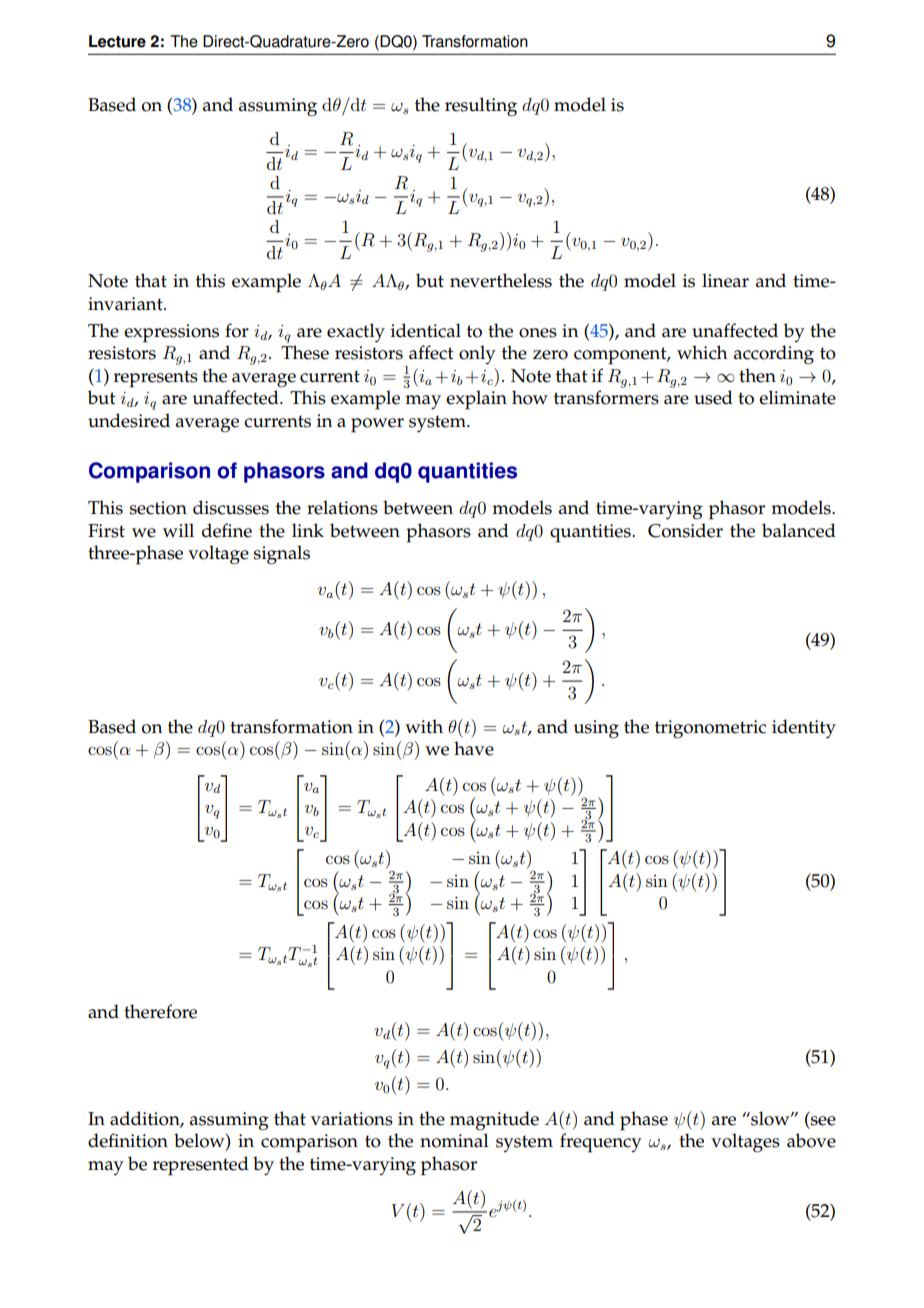  What do you see at coordinates (201, 1166) in the image?
I see `represented` at bounding box center [201, 1166].
